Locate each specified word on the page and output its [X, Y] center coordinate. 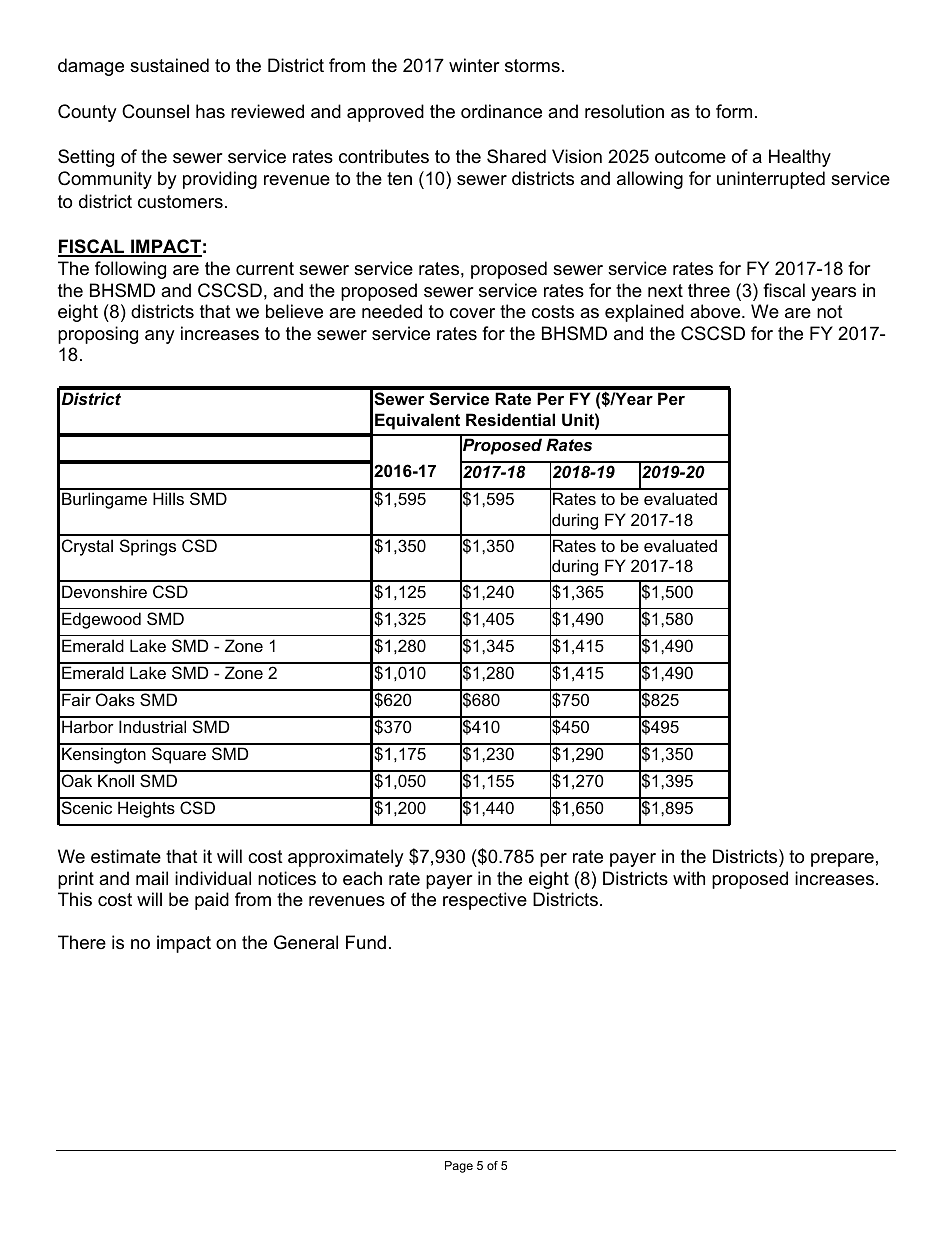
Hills [168, 498]
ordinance [501, 111]
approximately [346, 858]
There [82, 942]
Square [179, 755]
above [716, 311]
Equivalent [417, 421]
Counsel [155, 111]
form [734, 111]
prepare [842, 860]
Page [459, 1167]
